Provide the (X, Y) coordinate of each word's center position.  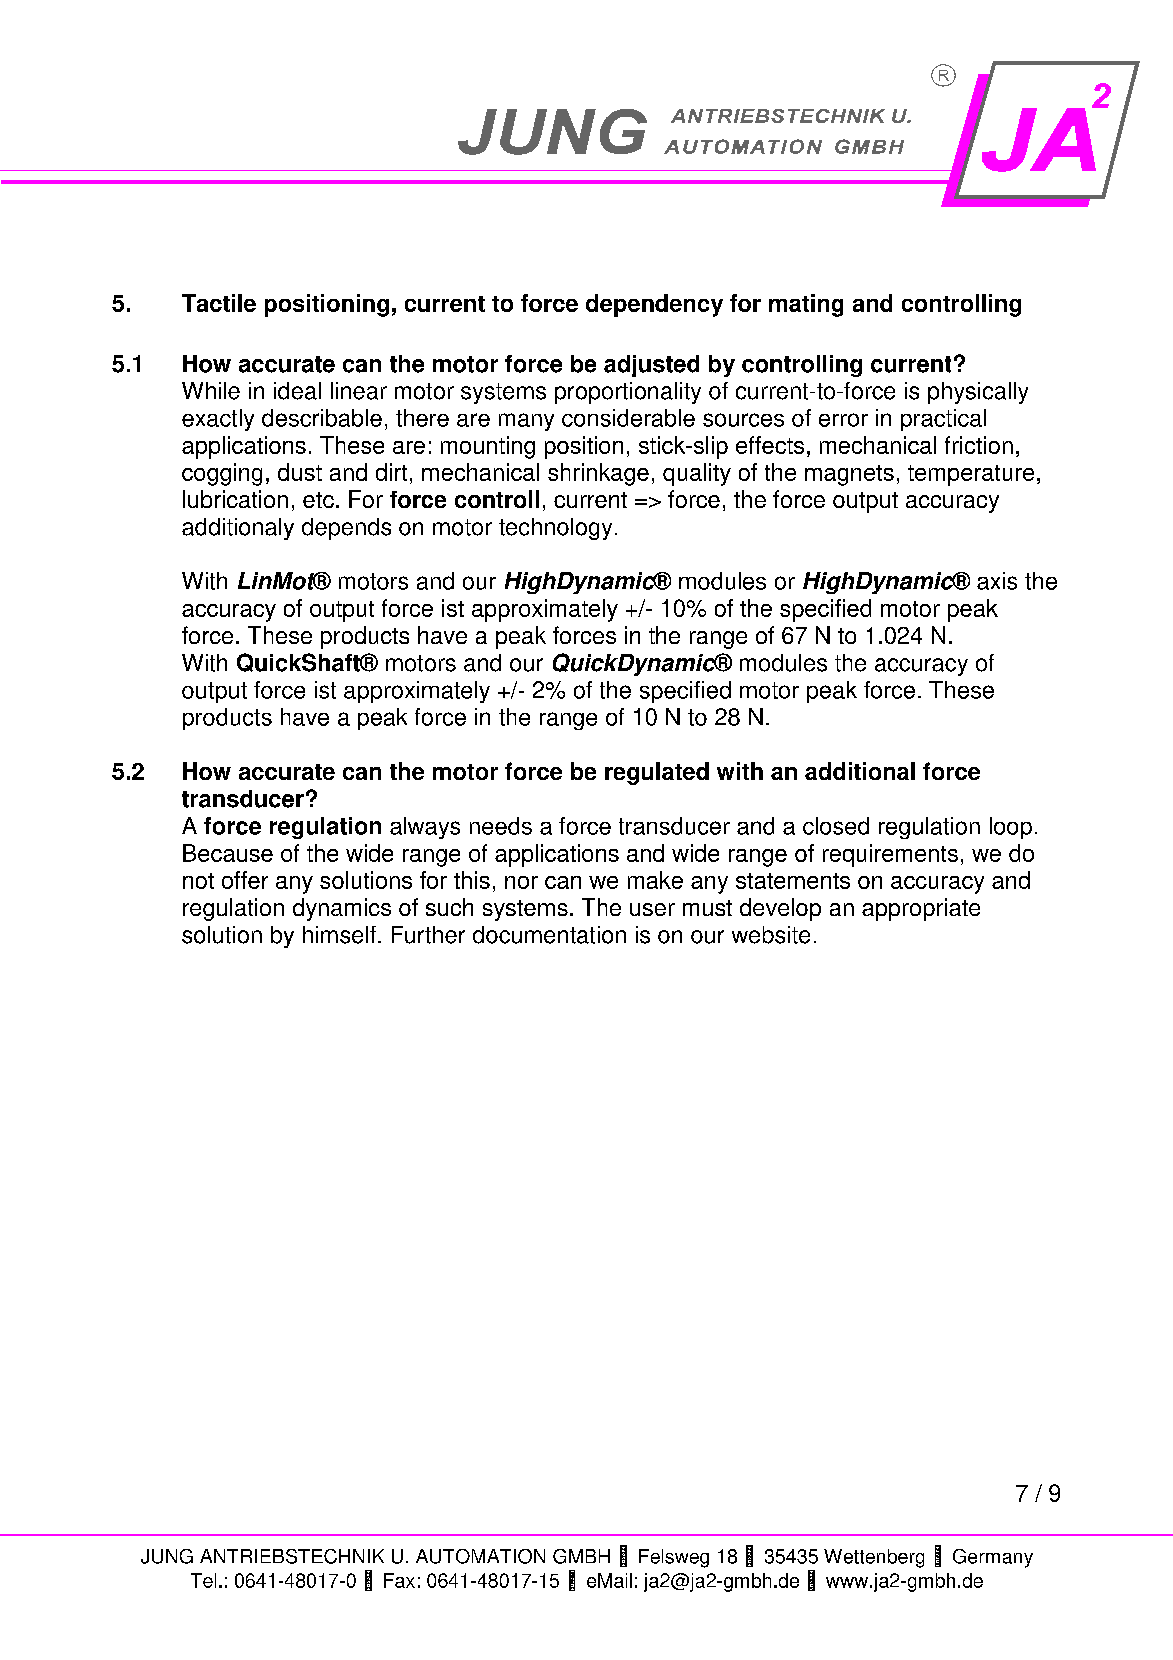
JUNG (167, 1556)
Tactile (219, 303)
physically (978, 393)
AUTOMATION (480, 1556)
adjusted (651, 366)
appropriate (921, 909)
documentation (549, 935)
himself (339, 935)
